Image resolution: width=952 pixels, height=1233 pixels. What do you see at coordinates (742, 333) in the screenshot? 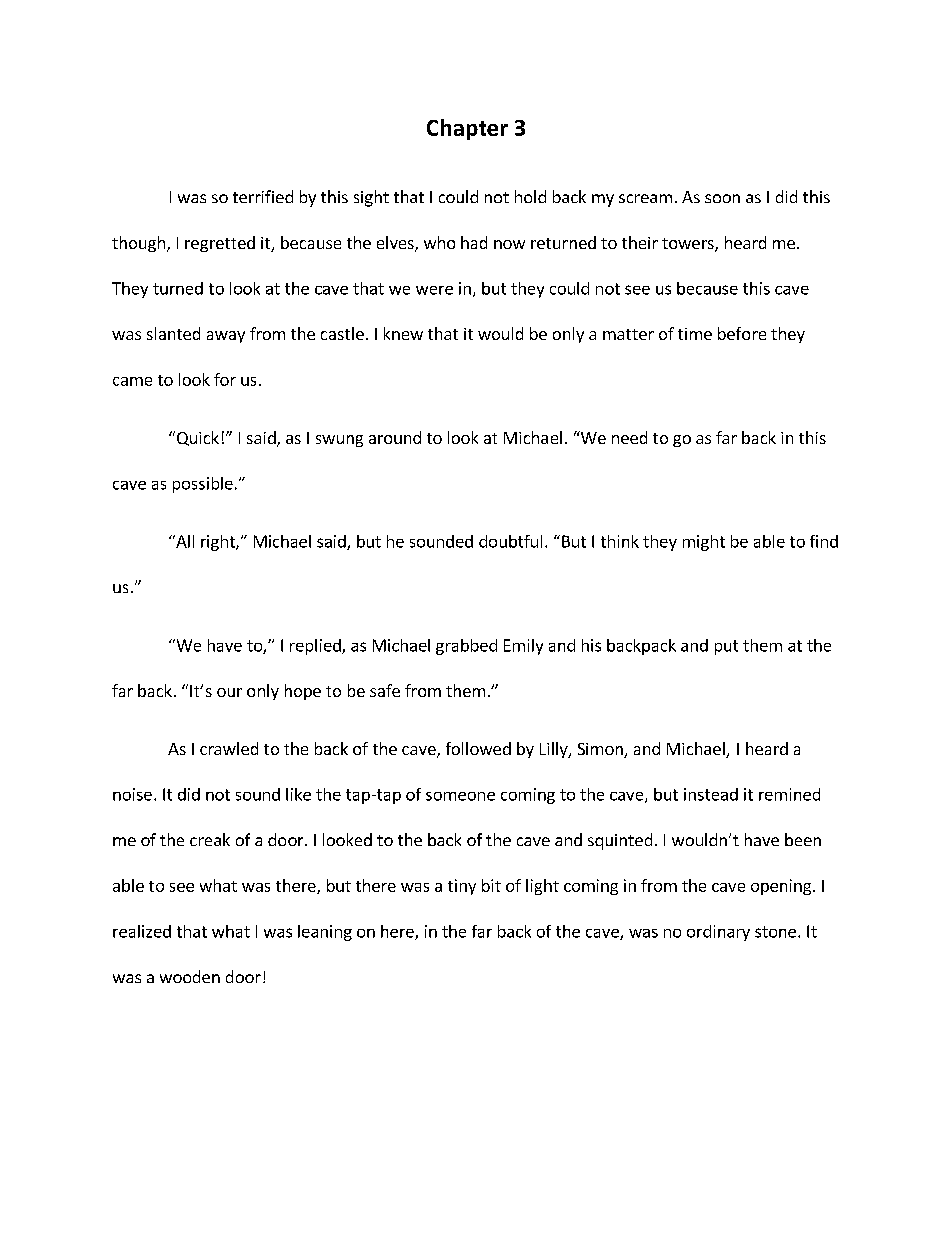
I see `before` at bounding box center [742, 333].
